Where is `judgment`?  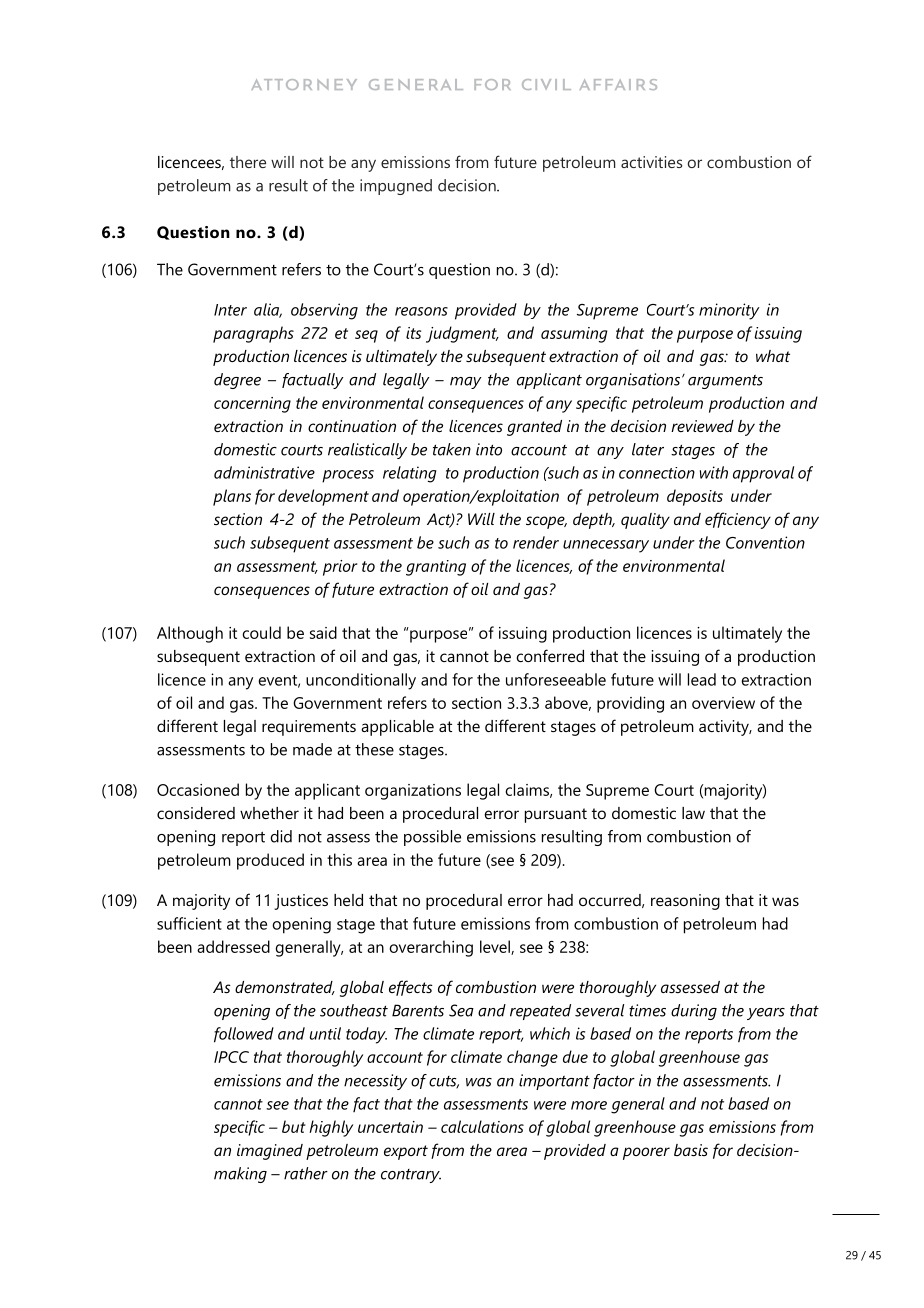 judgment is located at coordinates (462, 334).
